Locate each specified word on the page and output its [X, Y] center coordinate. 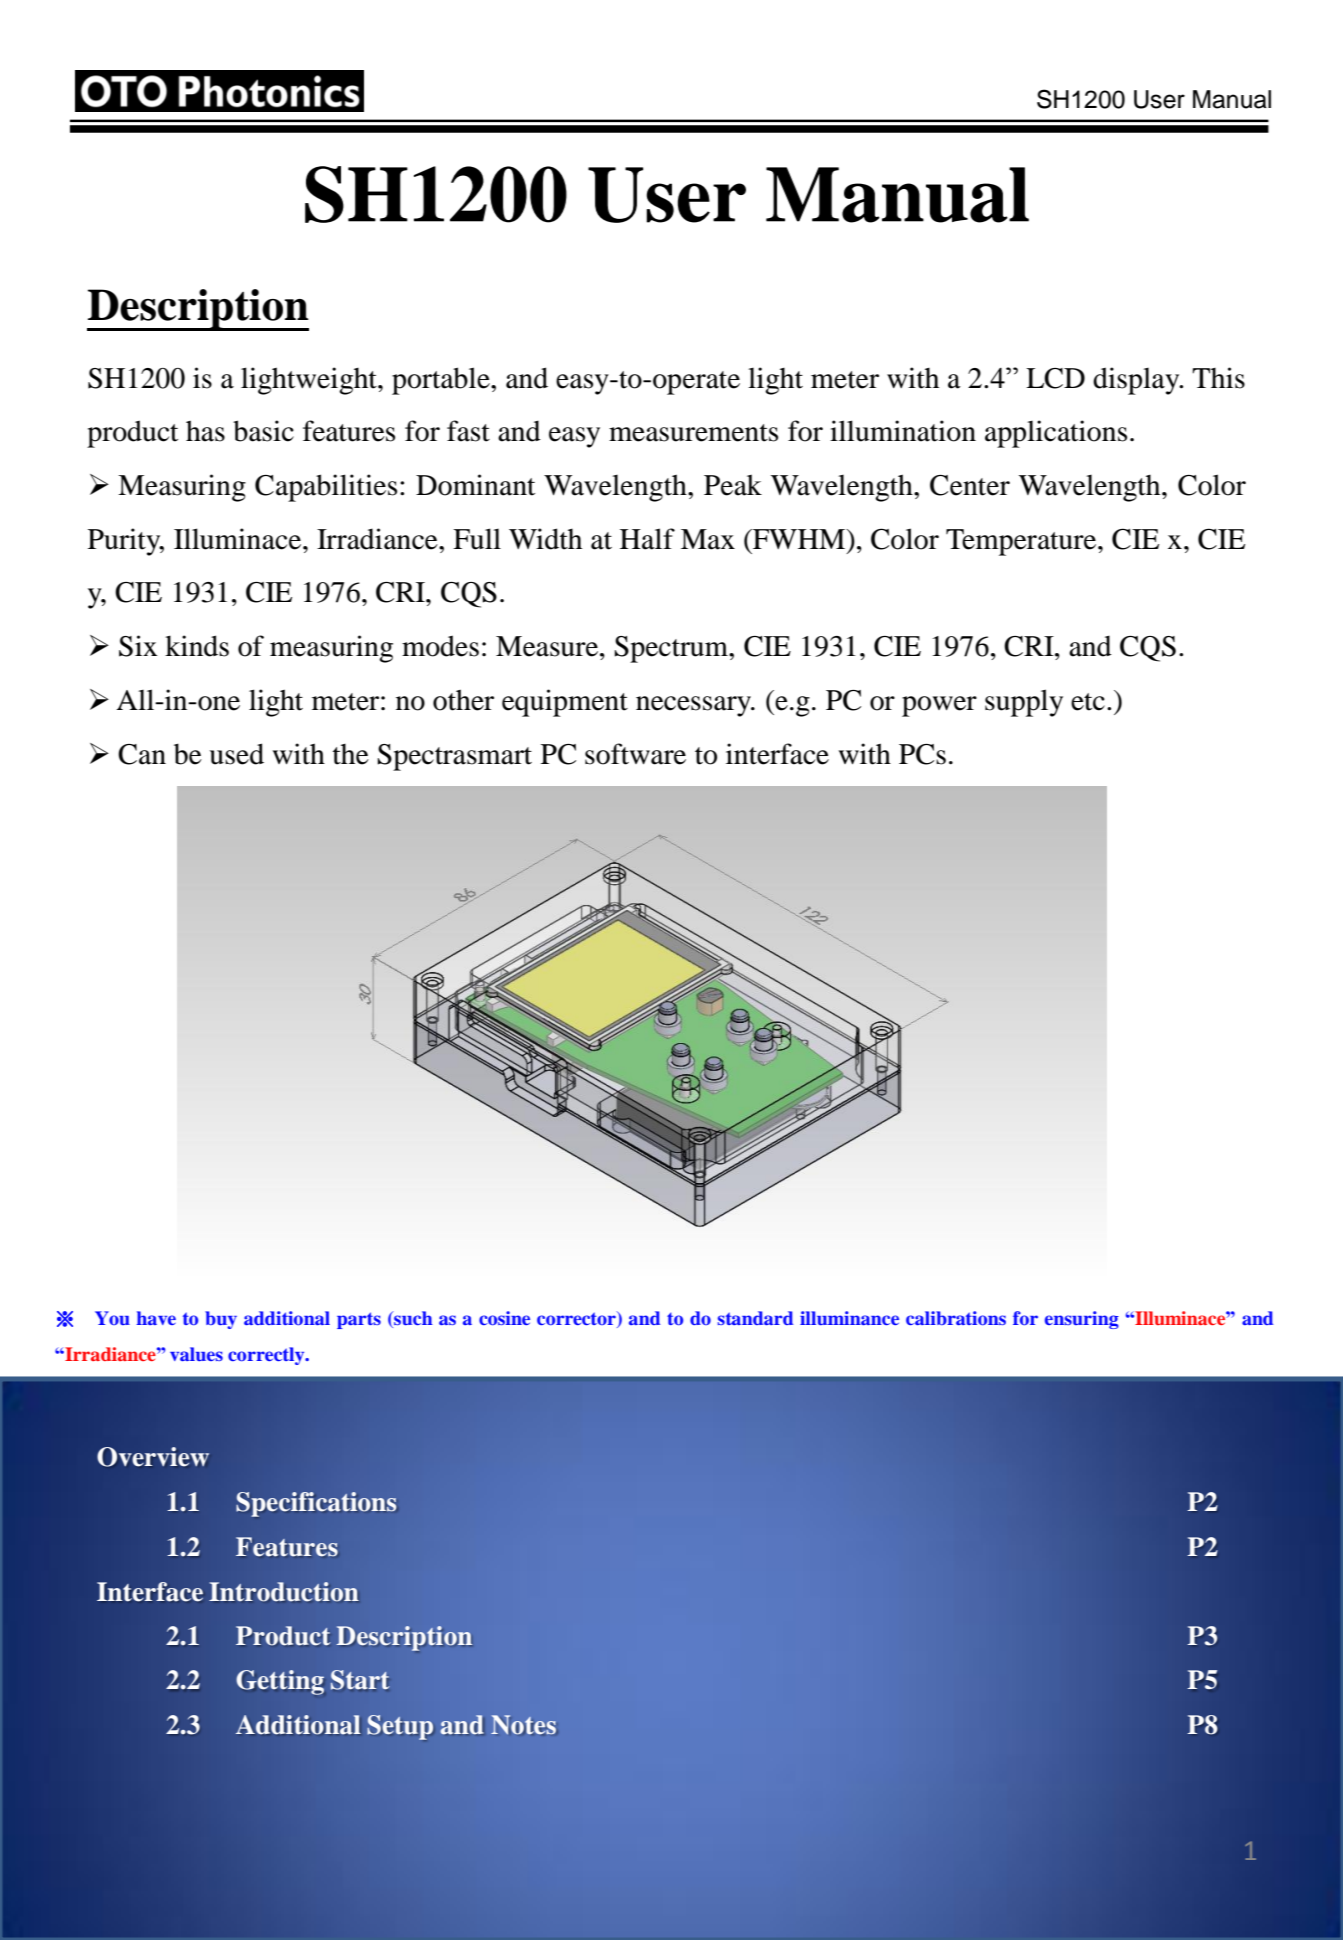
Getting [280, 1682]
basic [263, 431]
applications [1056, 434]
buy [221, 1320]
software [635, 754]
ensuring [1082, 1320]
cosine [504, 1318]
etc [1088, 702]
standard [755, 1318]
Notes [523, 1724]
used [236, 754]
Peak [733, 485]
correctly [267, 1356]
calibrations [956, 1318]
